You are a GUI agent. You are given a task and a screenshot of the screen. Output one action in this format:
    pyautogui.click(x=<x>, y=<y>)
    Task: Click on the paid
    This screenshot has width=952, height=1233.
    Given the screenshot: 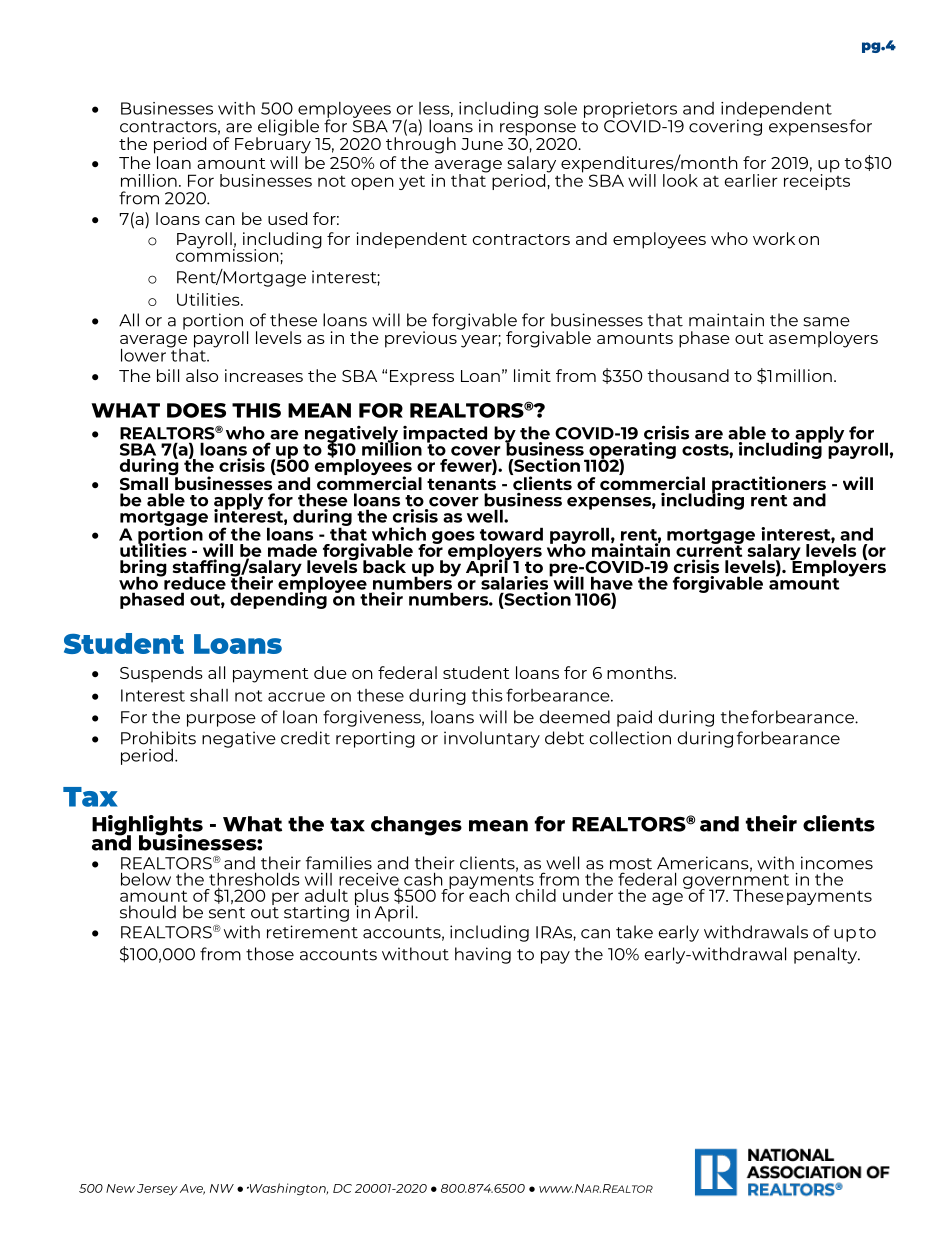 What is the action you would take?
    pyautogui.click(x=634, y=718)
